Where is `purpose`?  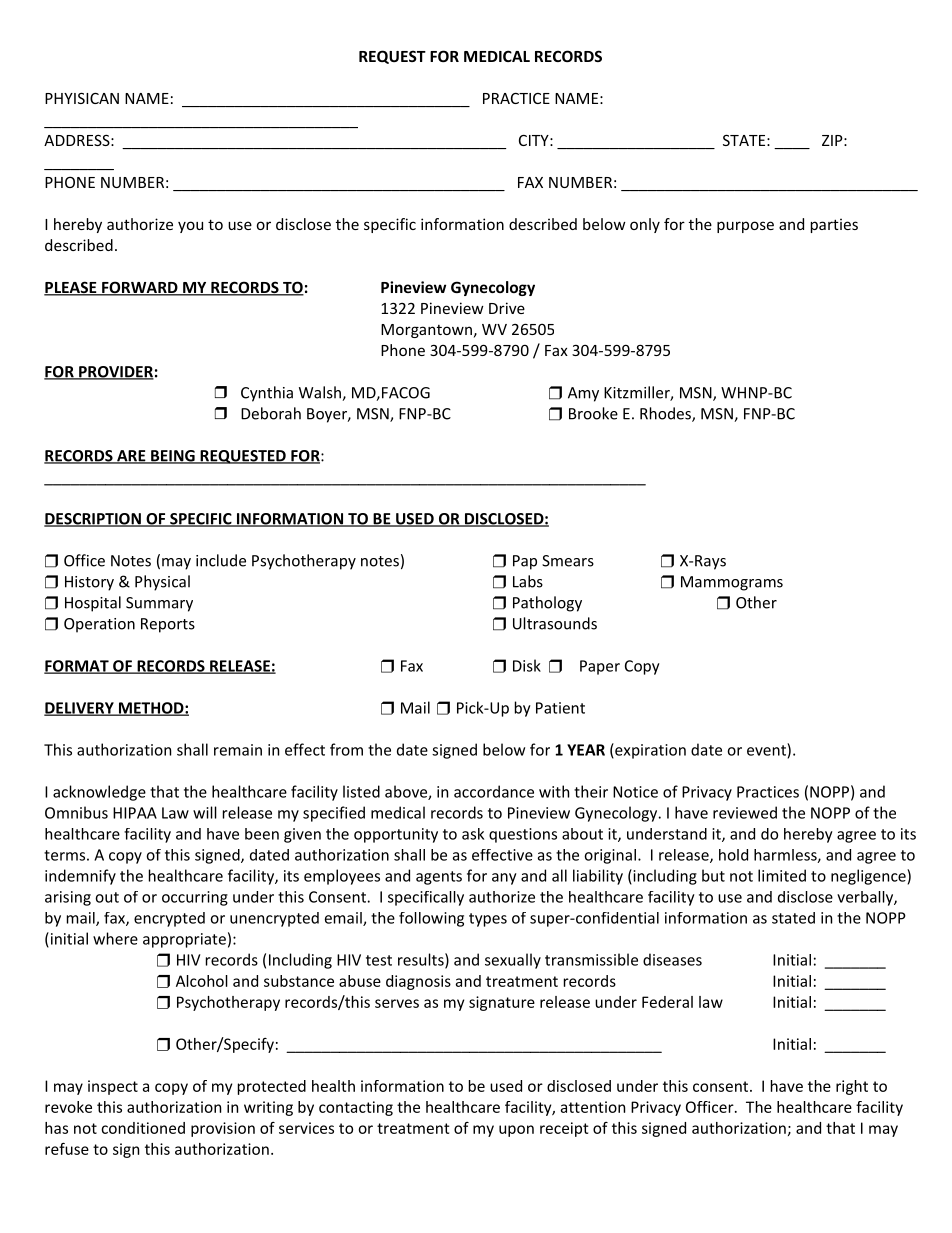
purpose is located at coordinates (745, 227).
